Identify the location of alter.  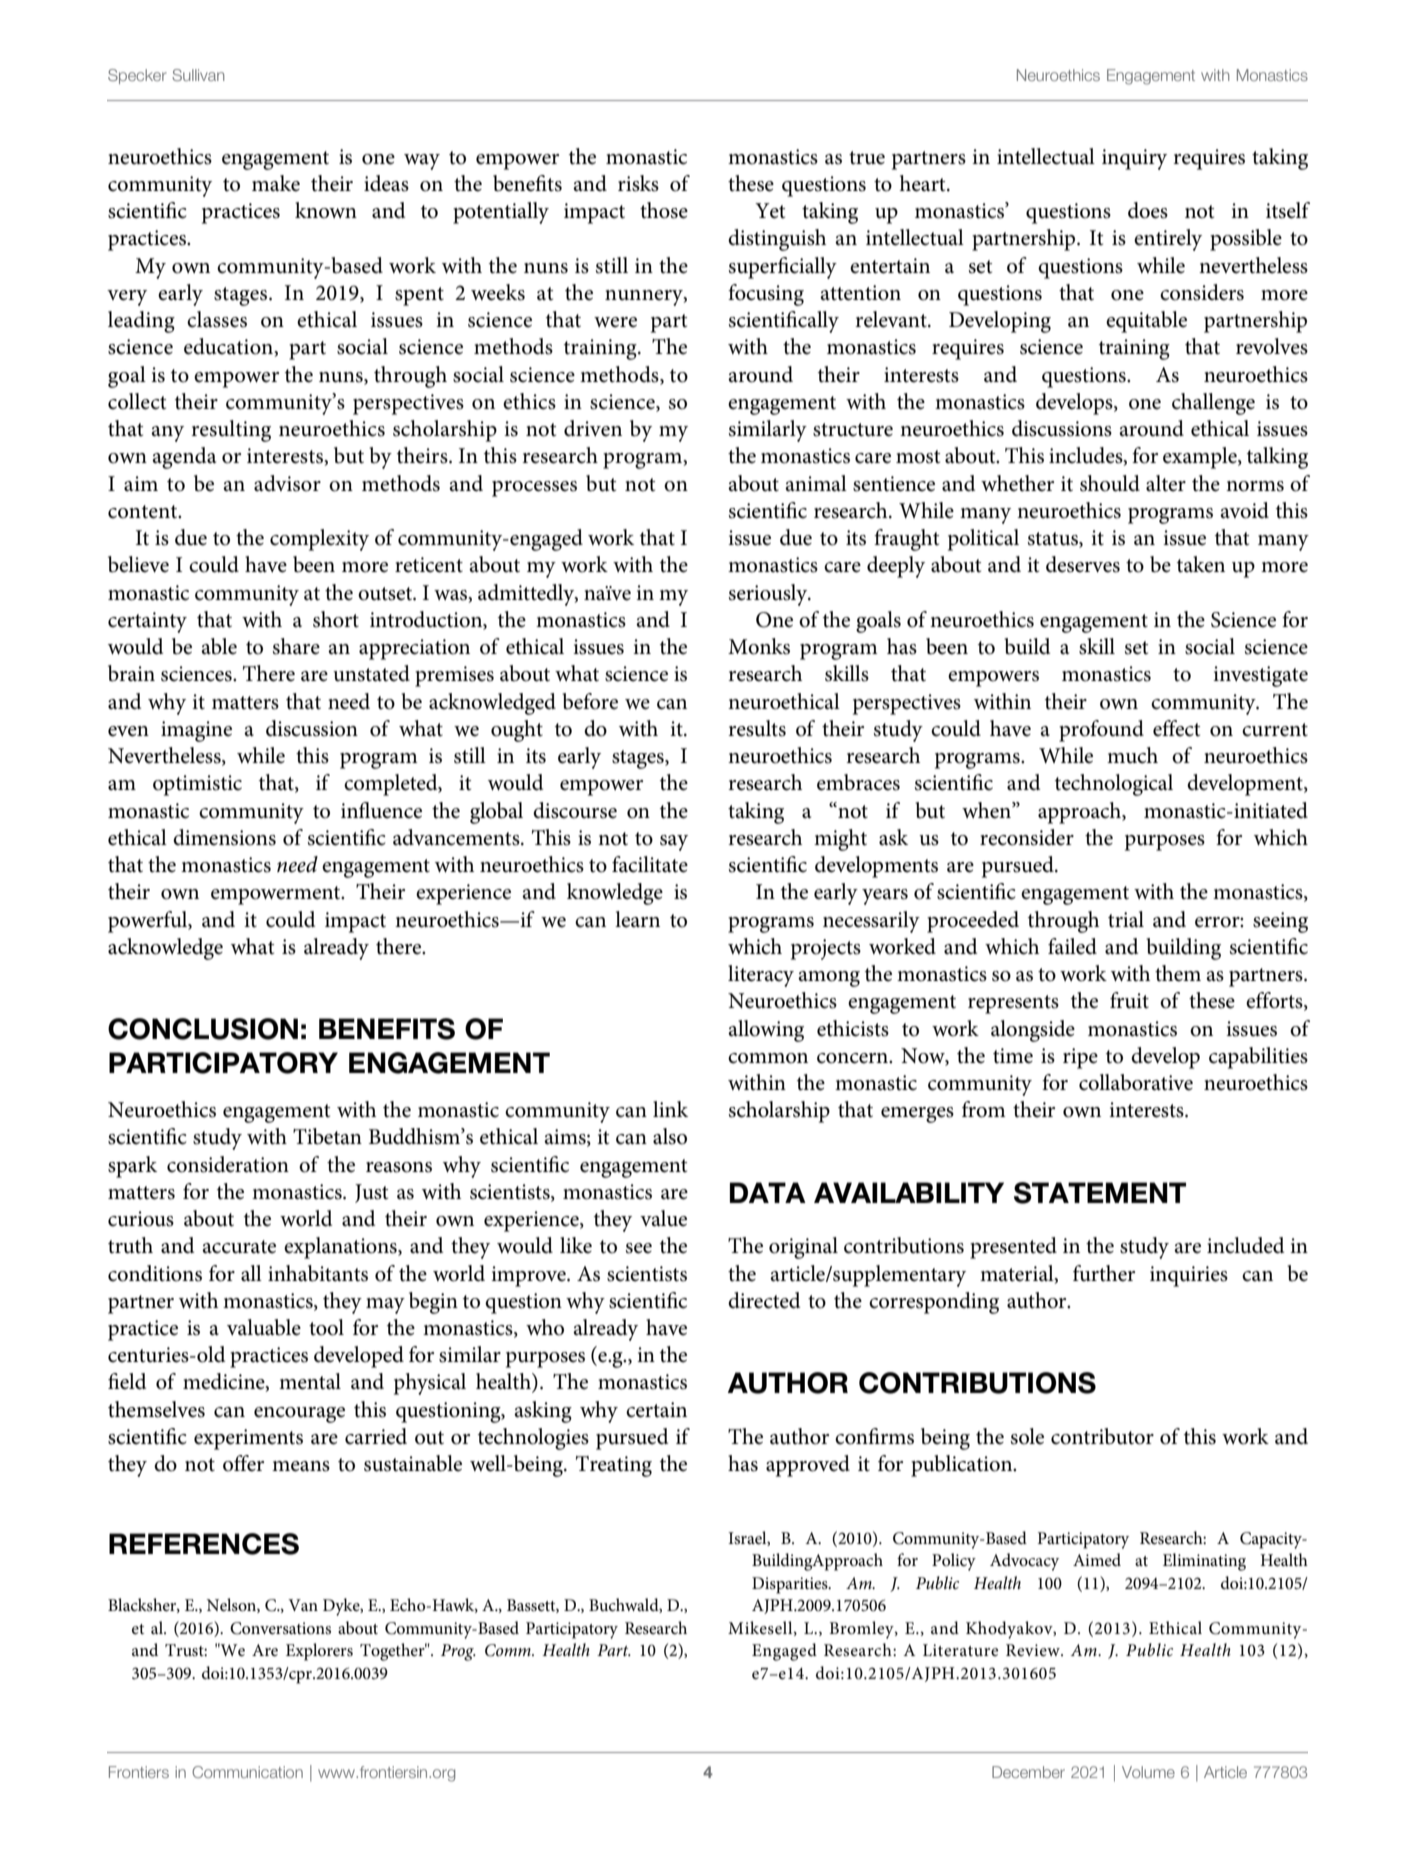
(1166, 483).
